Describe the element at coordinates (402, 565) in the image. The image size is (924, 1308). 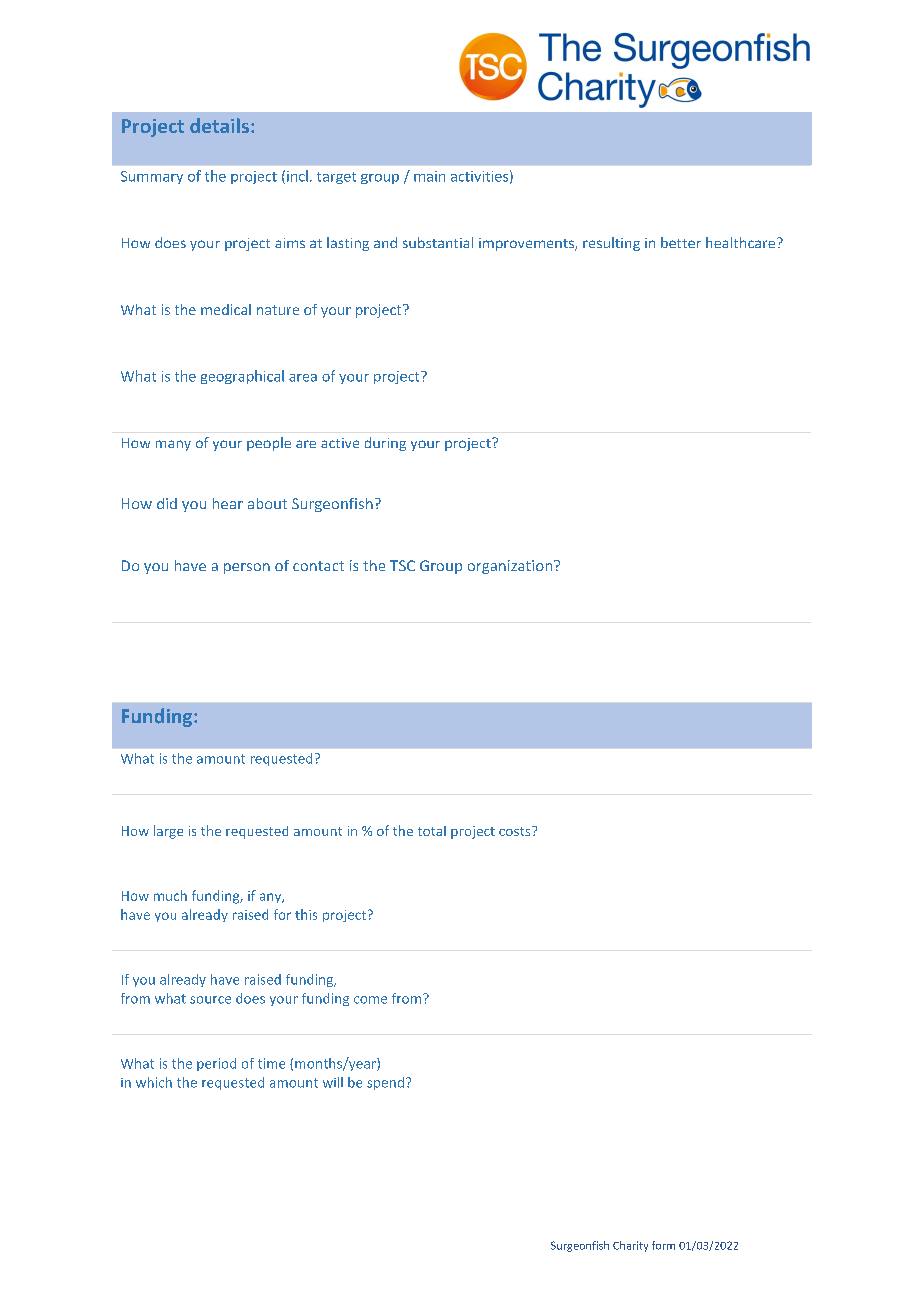
I see `TSC` at that location.
